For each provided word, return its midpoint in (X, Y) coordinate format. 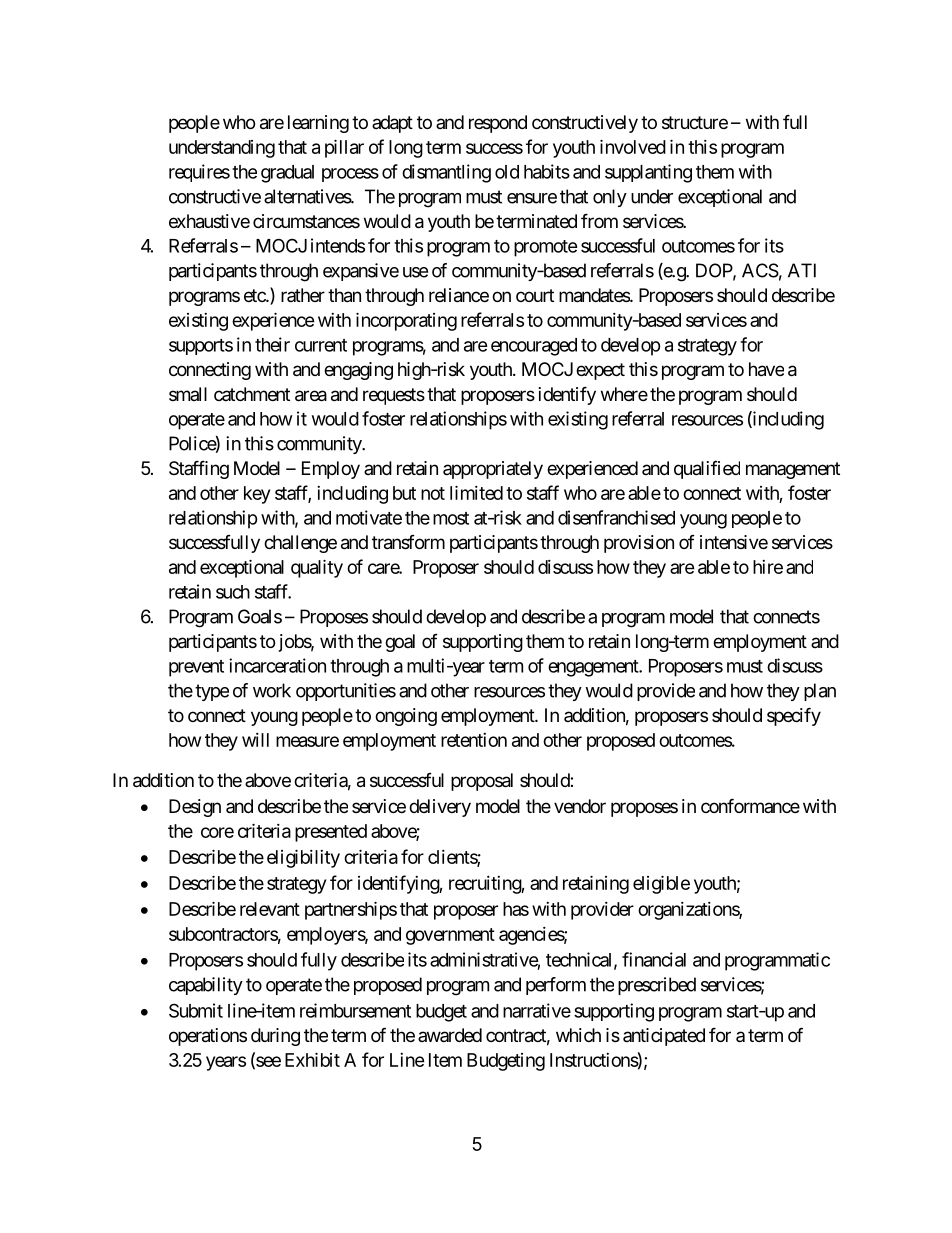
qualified (707, 470)
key (257, 495)
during (275, 1037)
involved (633, 146)
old (507, 172)
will (255, 740)
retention (474, 740)
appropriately (493, 470)
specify (794, 716)
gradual (287, 174)
